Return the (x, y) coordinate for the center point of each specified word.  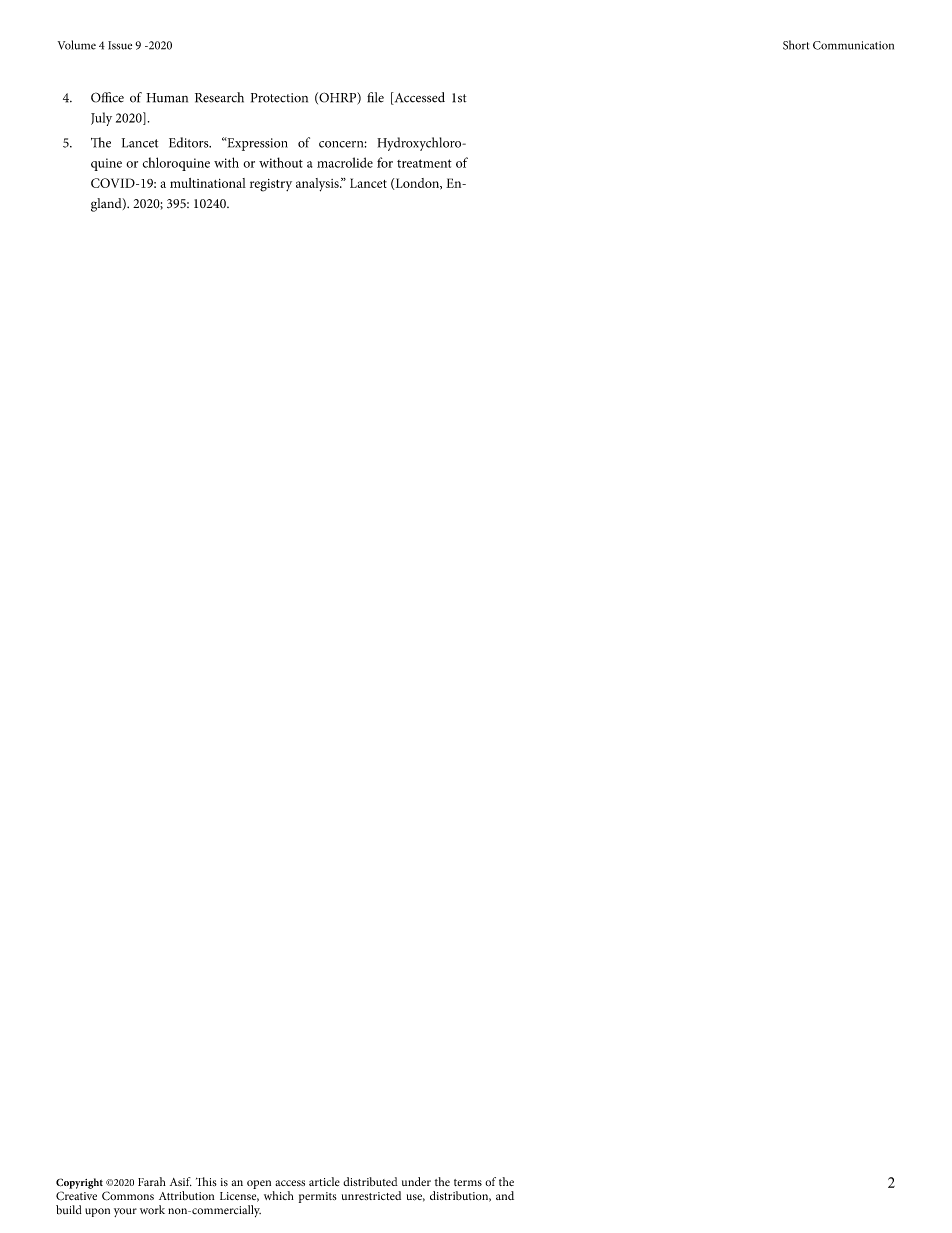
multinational (208, 183)
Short (796, 45)
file (375, 97)
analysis (318, 185)
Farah (152, 1181)
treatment (424, 163)
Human (167, 98)
